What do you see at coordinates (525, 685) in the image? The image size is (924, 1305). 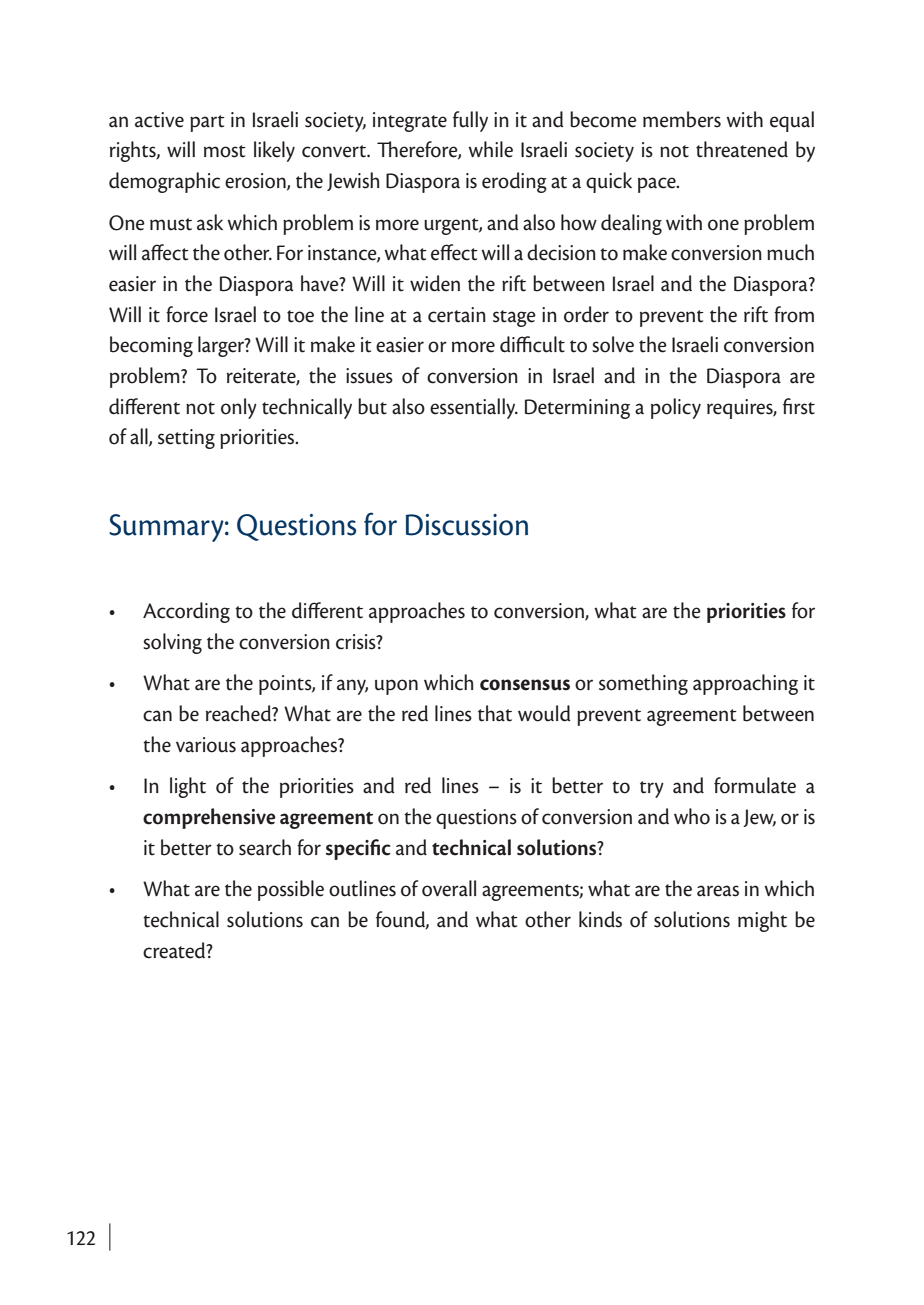 I see `consensus` at bounding box center [525, 685].
